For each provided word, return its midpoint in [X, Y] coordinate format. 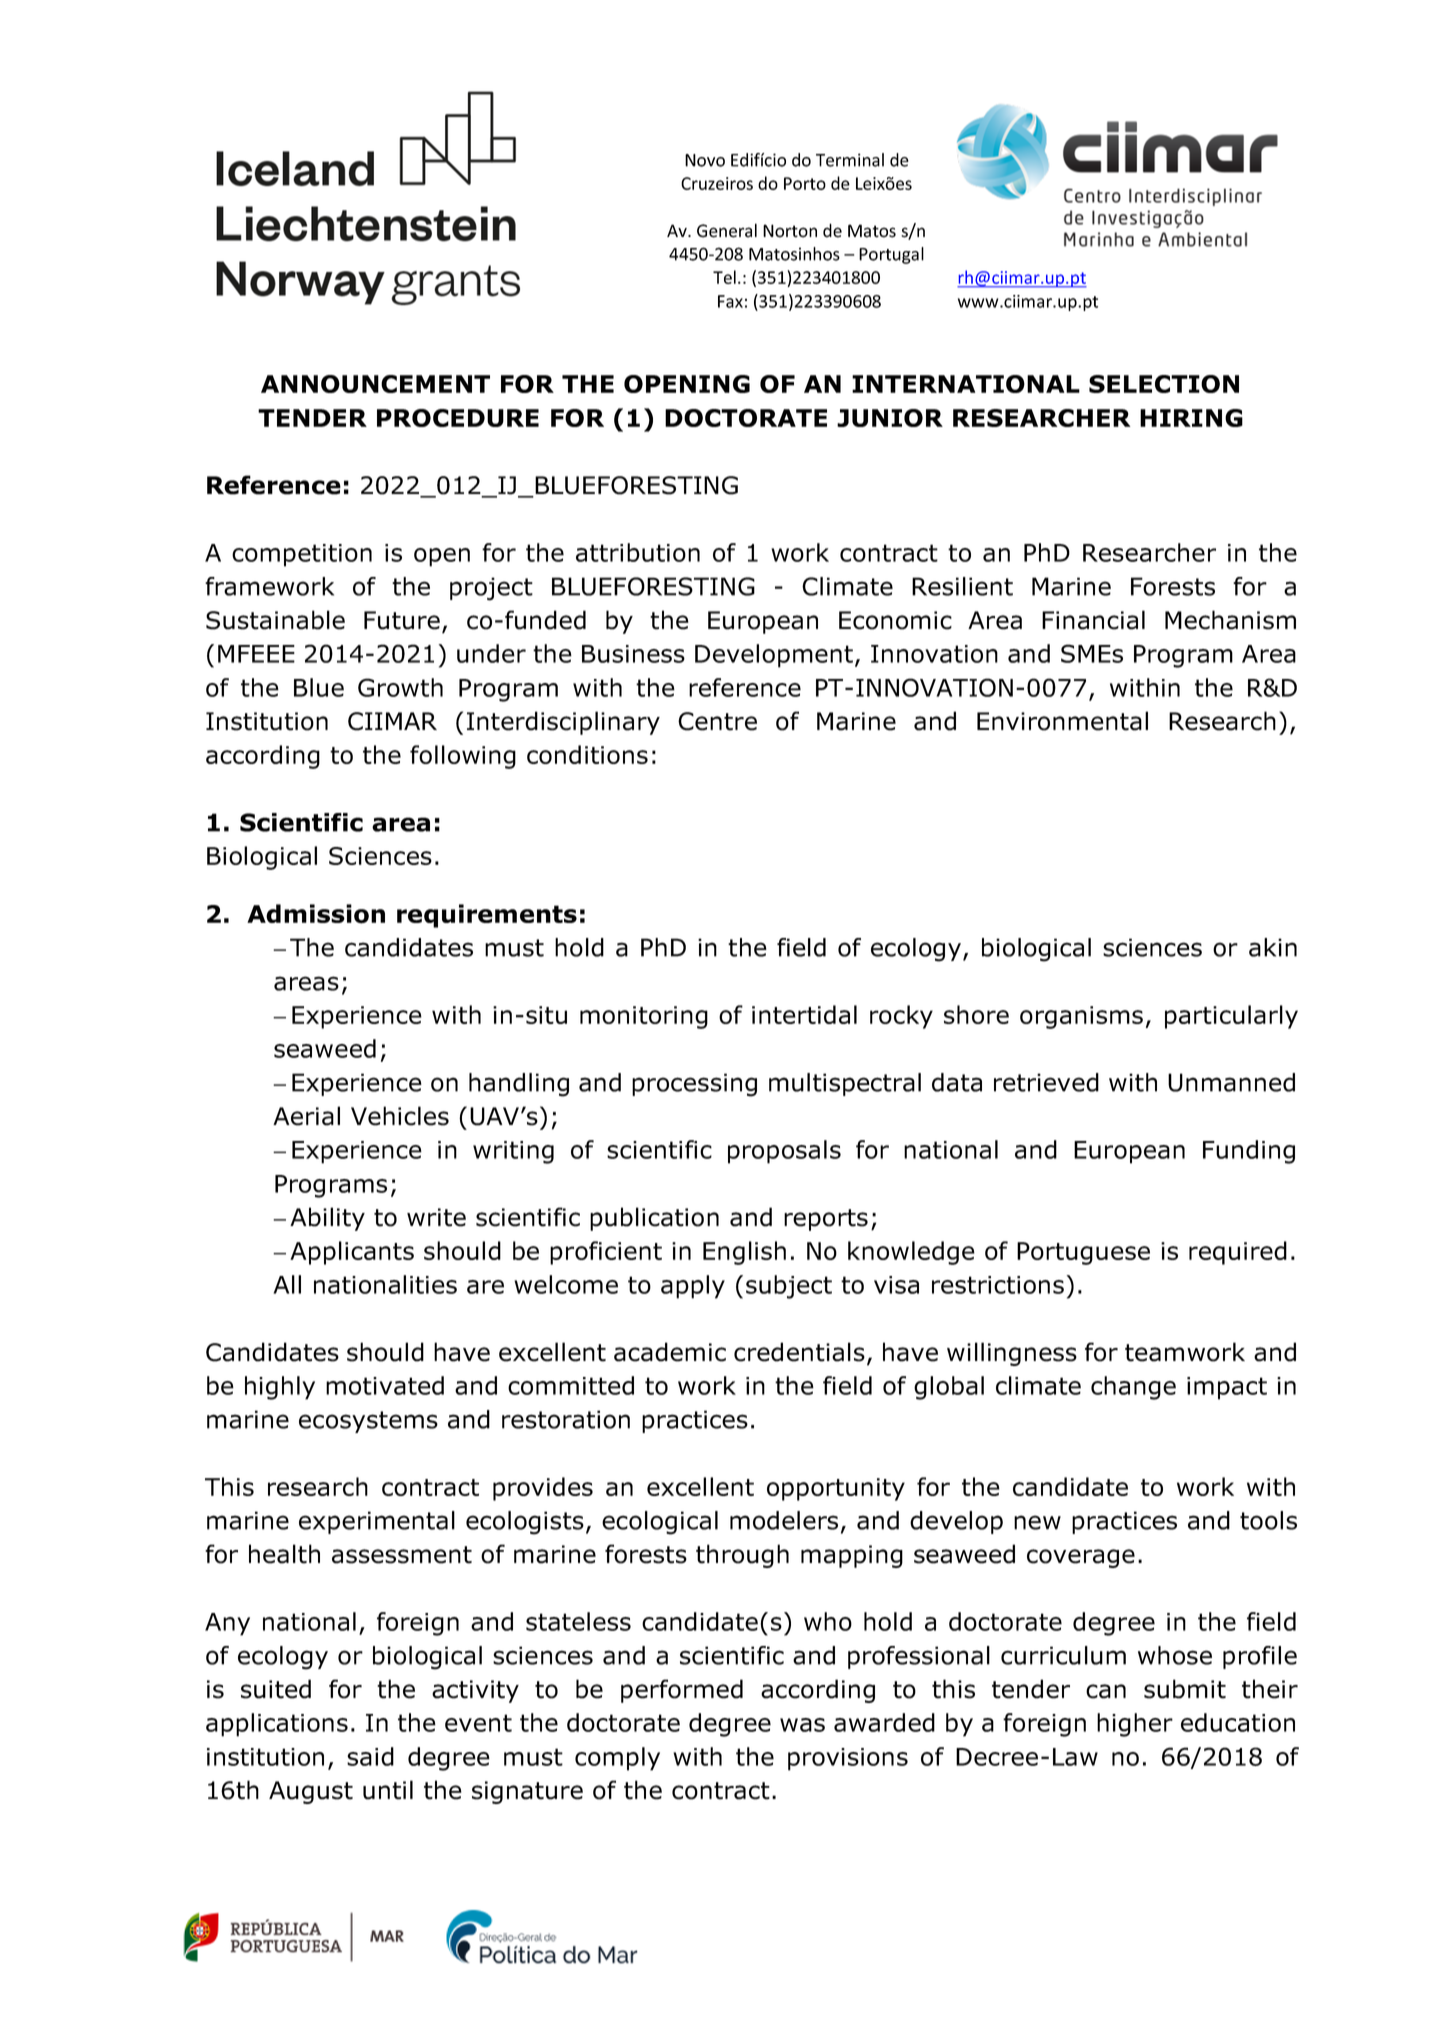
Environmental [1062, 721]
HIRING [1191, 418]
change [1133, 1388]
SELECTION [1164, 384]
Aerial [306, 1116]
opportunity [836, 1489]
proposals [784, 1152]
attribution [638, 552]
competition [302, 555]
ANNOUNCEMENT [375, 384]
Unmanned [1231, 1082]
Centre [717, 721]
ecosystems [368, 1422]
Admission [316, 914]
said [370, 1756]
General [727, 230]
